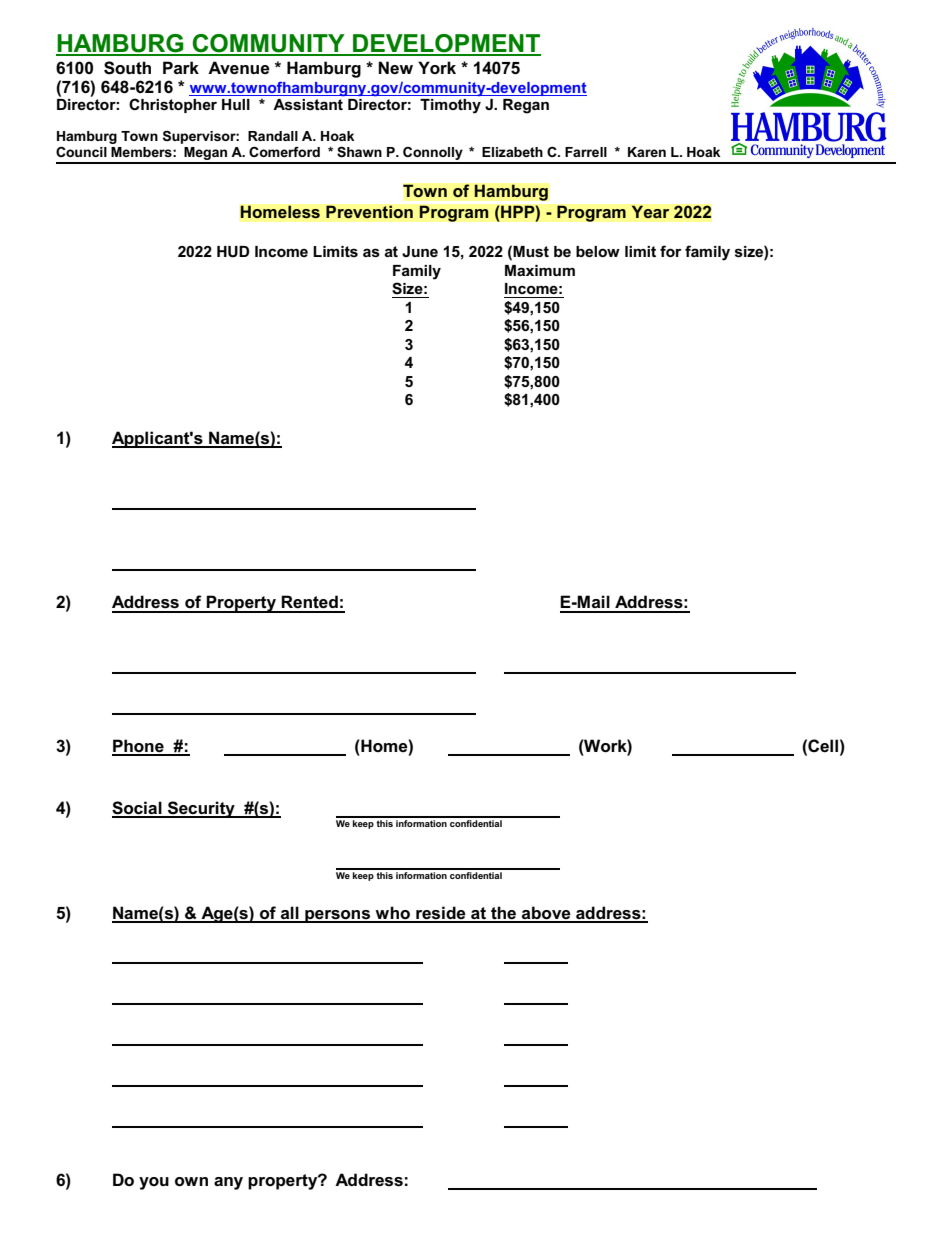 This screenshot has width=952, height=1233. What do you see at coordinates (139, 747) in the screenshot?
I see `Phone` at bounding box center [139, 747].
